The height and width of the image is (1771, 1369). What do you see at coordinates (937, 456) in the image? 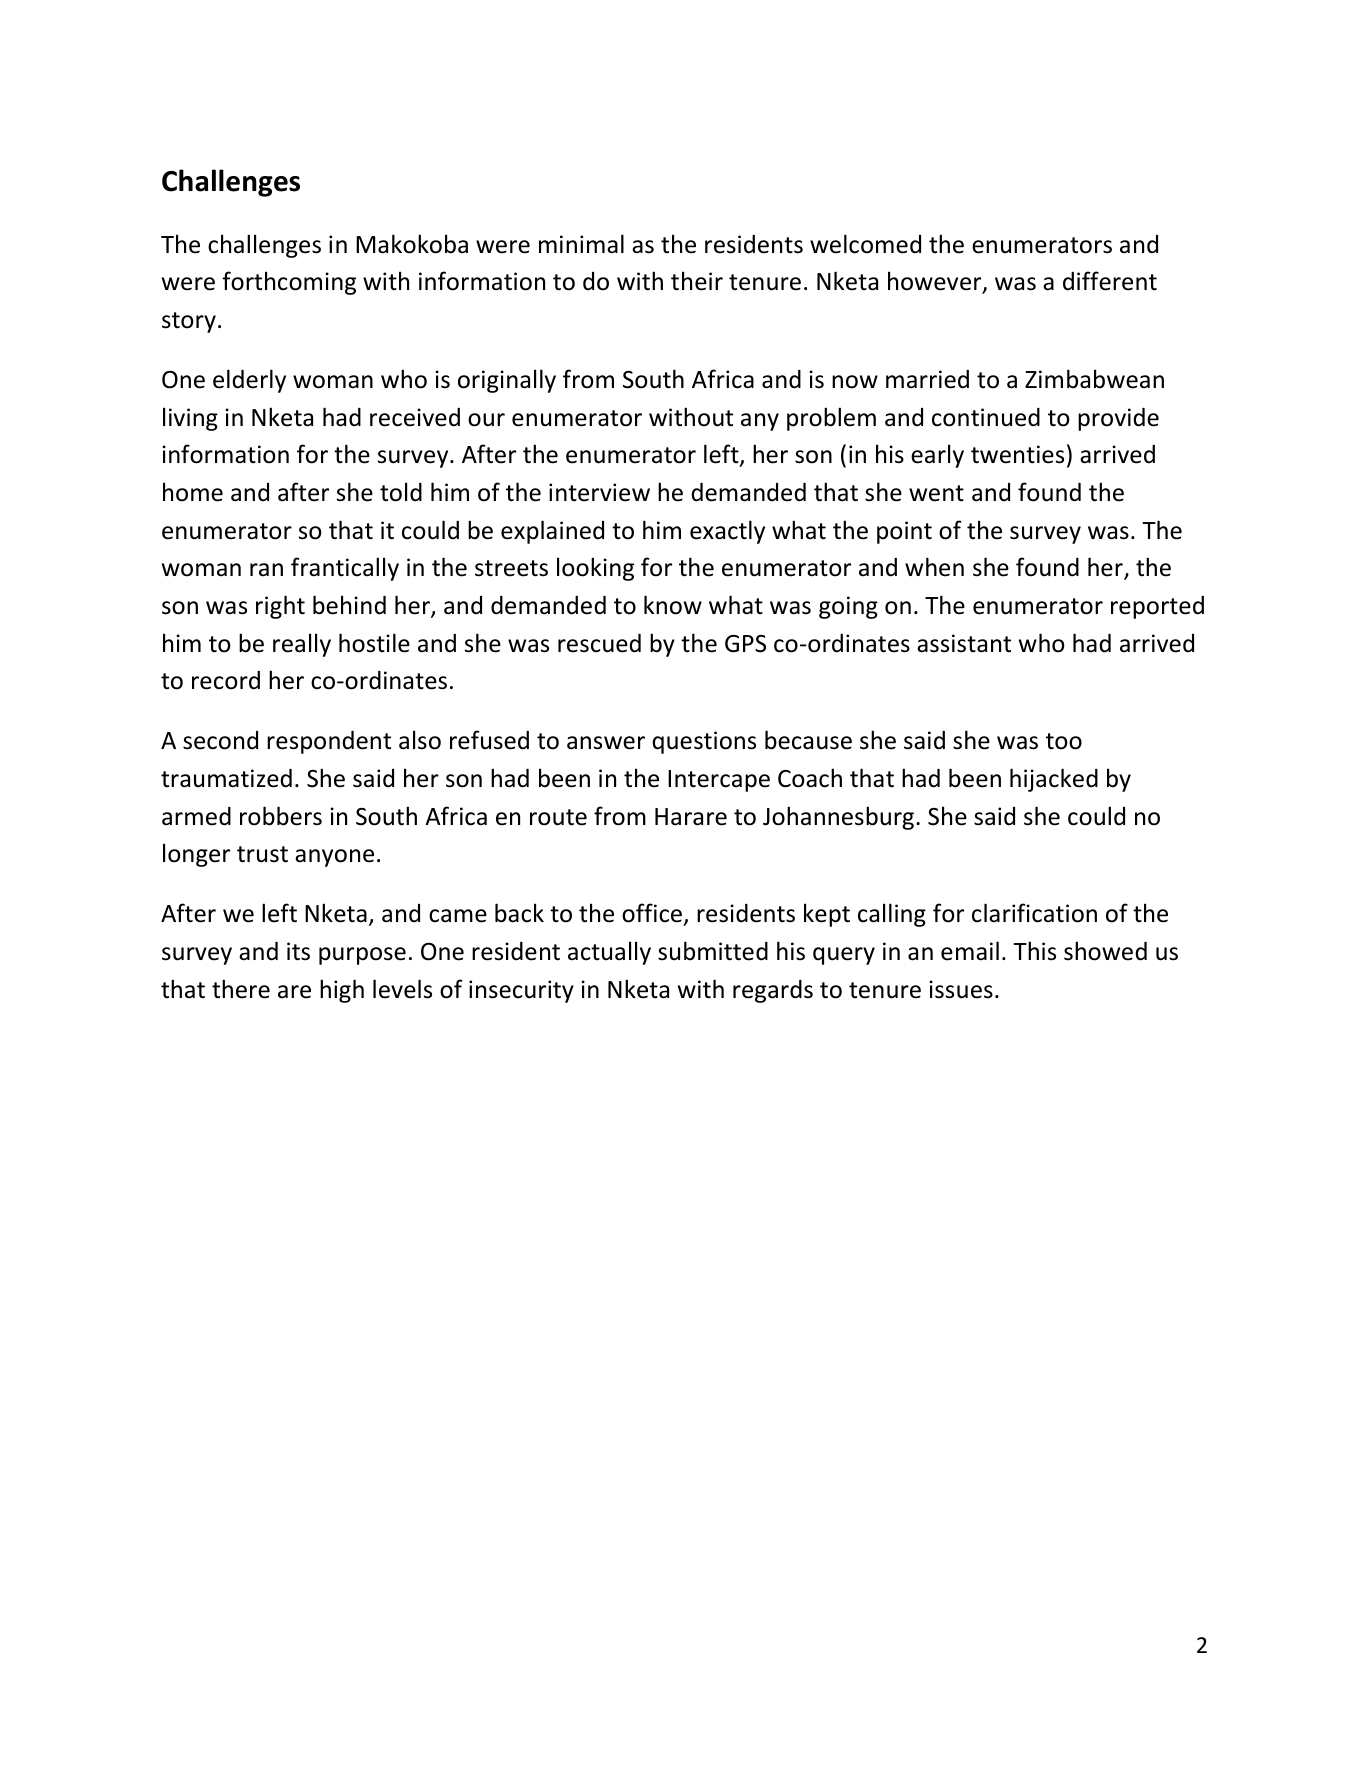
I see `early` at bounding box center [937, 456].
